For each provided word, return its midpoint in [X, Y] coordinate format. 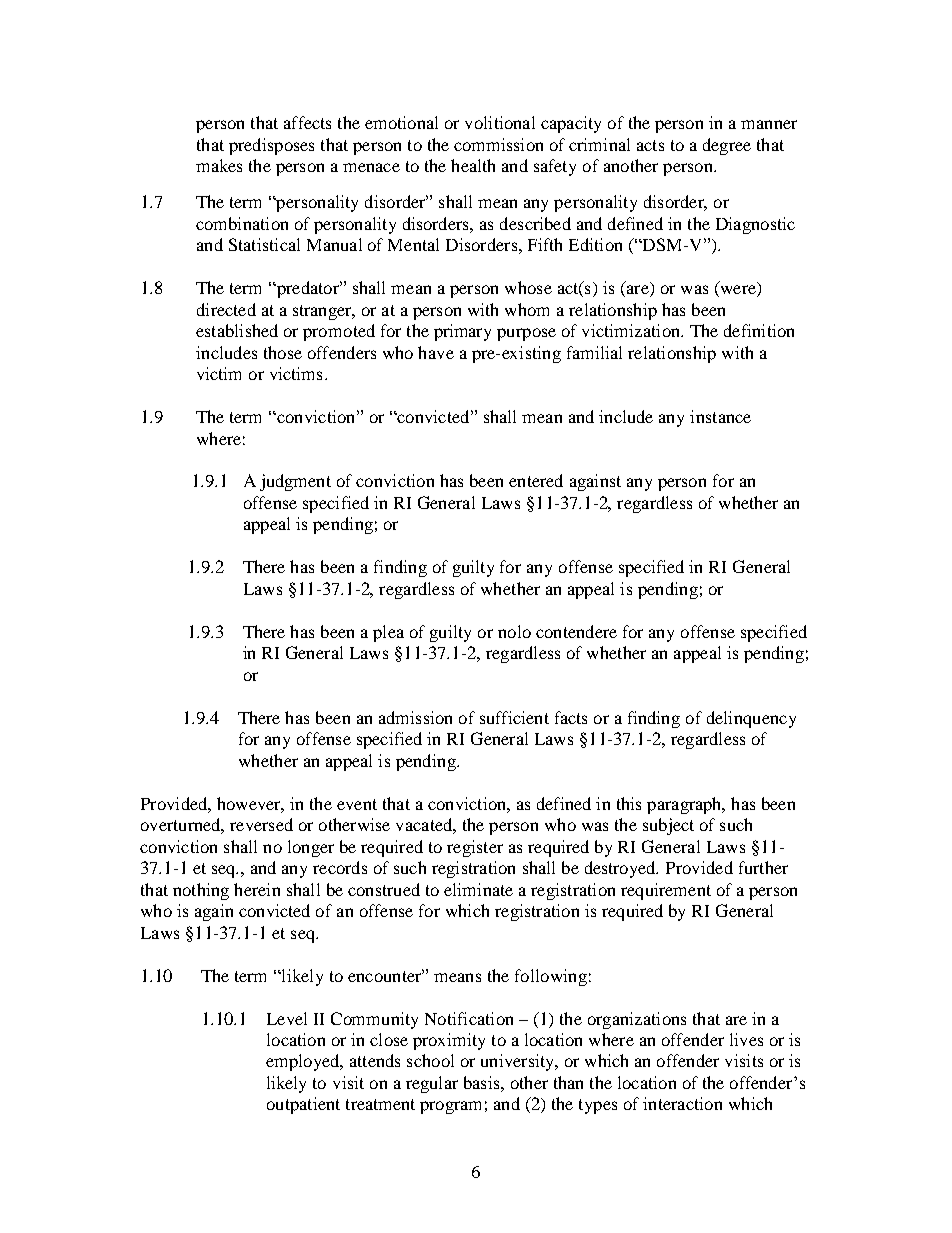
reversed [261, 824]
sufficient [514, 717]
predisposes [271, 146]
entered [536, 480]
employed [304, 1062]
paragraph [685, 805]
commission [498, 144]
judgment [295, 482]
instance [720, 416]
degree [727, 146]
